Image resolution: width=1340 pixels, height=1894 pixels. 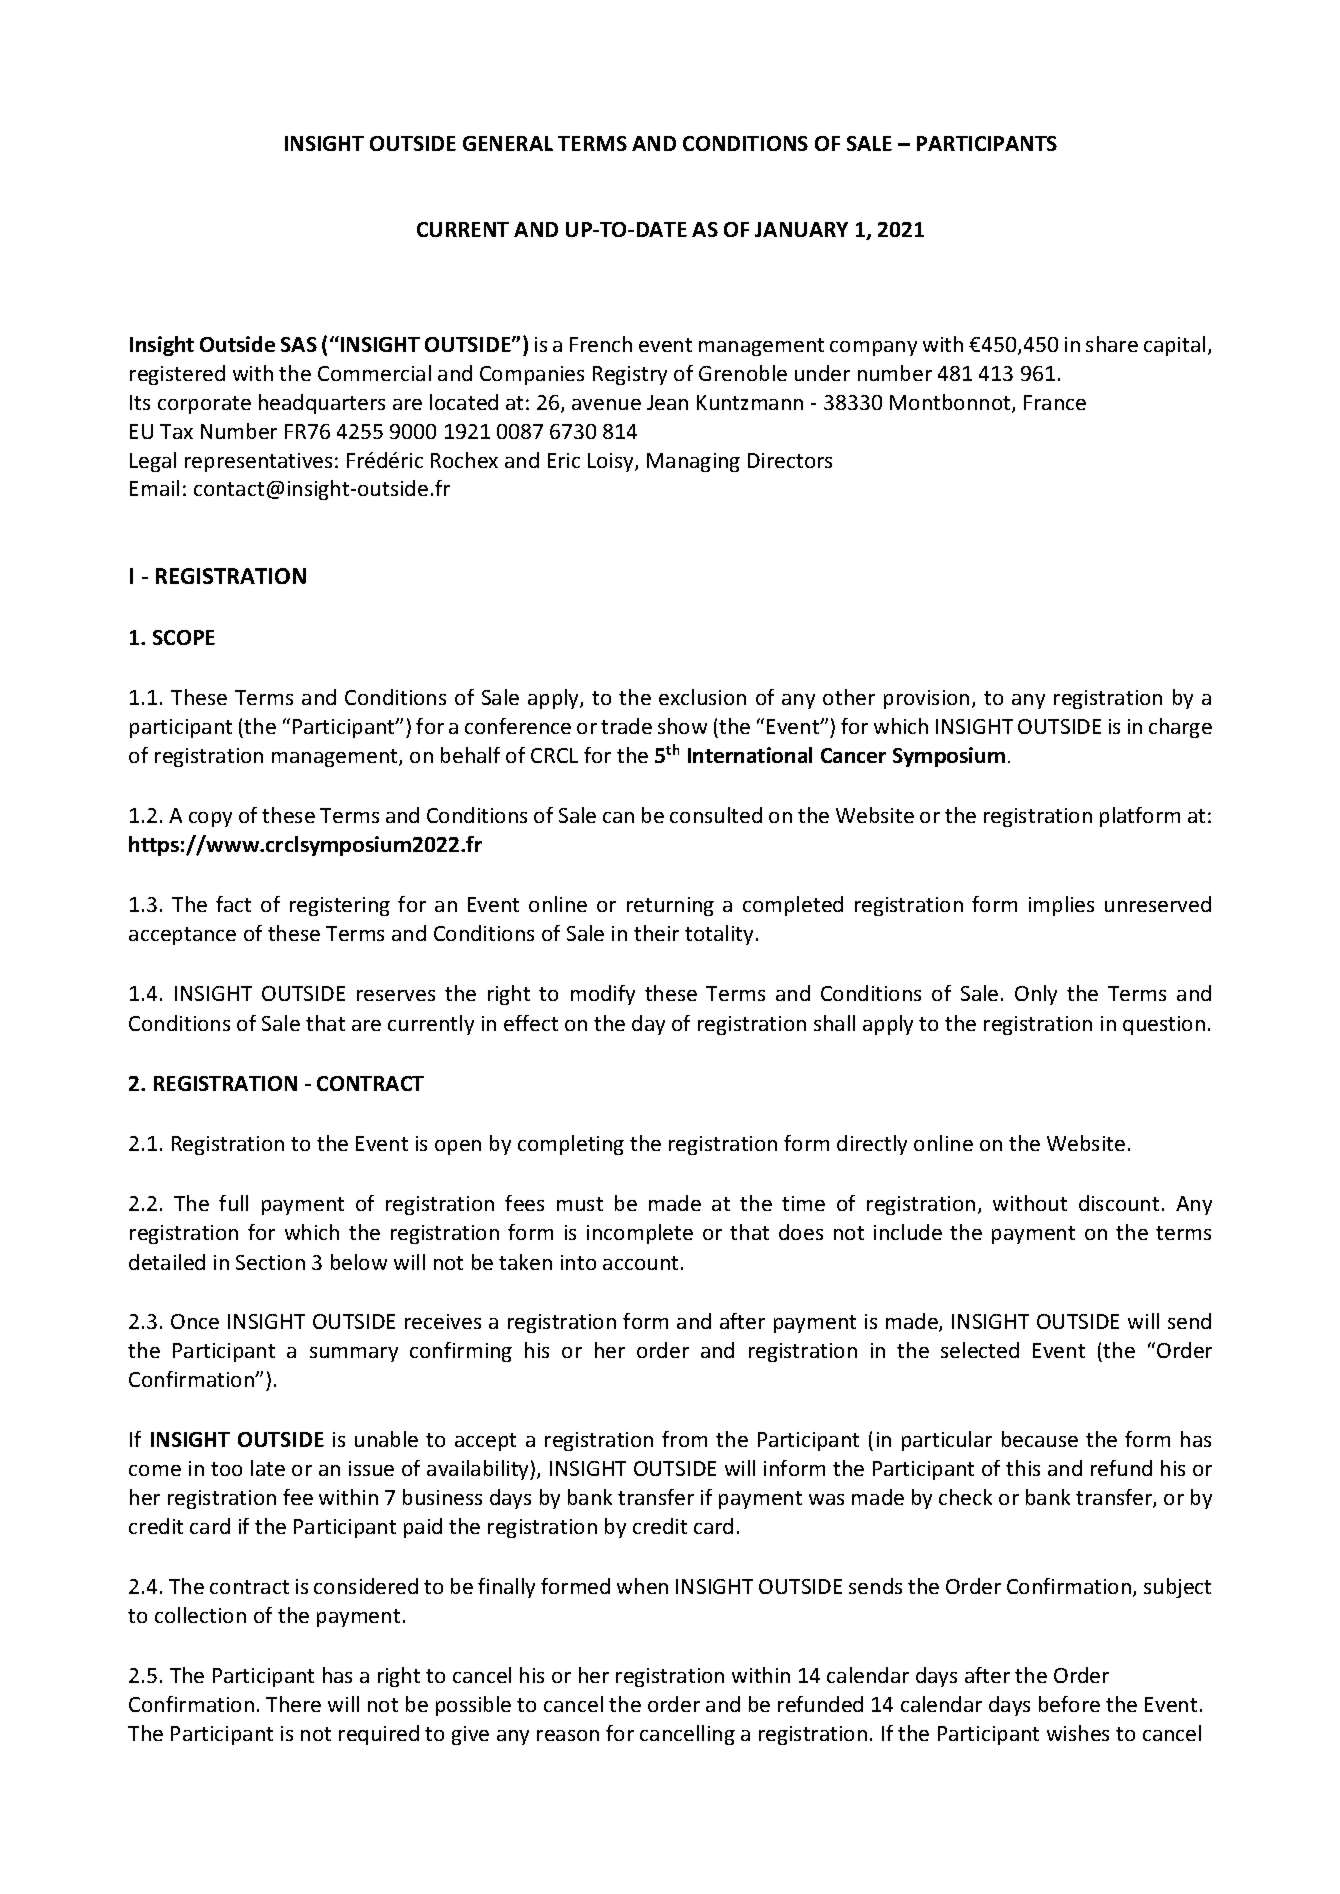 What do you see at coordinates (258, 462) in the image?
I see `representatives` at bounding box center [258, 462].
